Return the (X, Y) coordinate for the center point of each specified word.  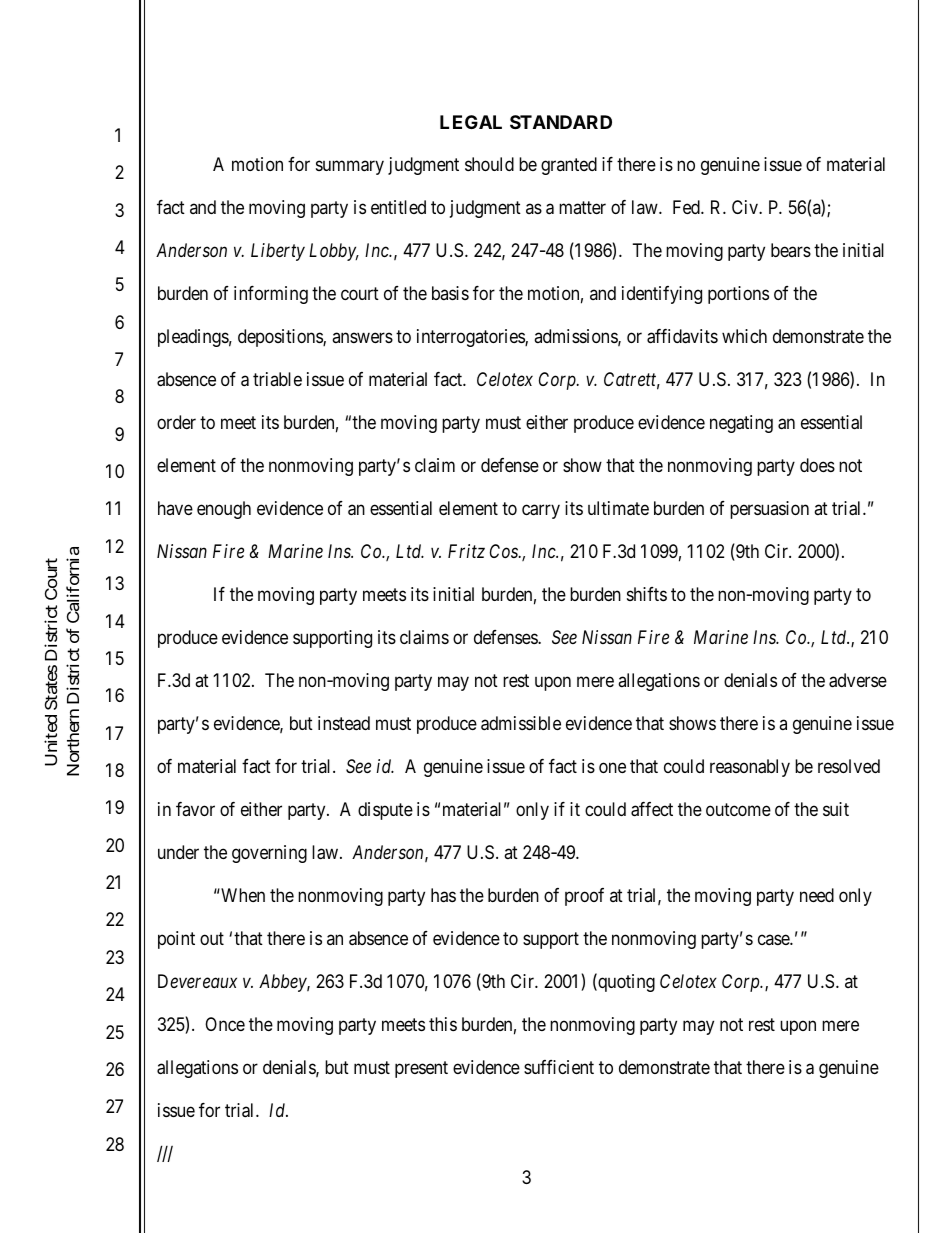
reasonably (750, 768)
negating (741, 424)
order (176, 422)
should (489, 164)
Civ (746, 207)
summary (350, 168)
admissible (521, 723)
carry (541, 512)
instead (344, 723)
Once (225, 1024)
